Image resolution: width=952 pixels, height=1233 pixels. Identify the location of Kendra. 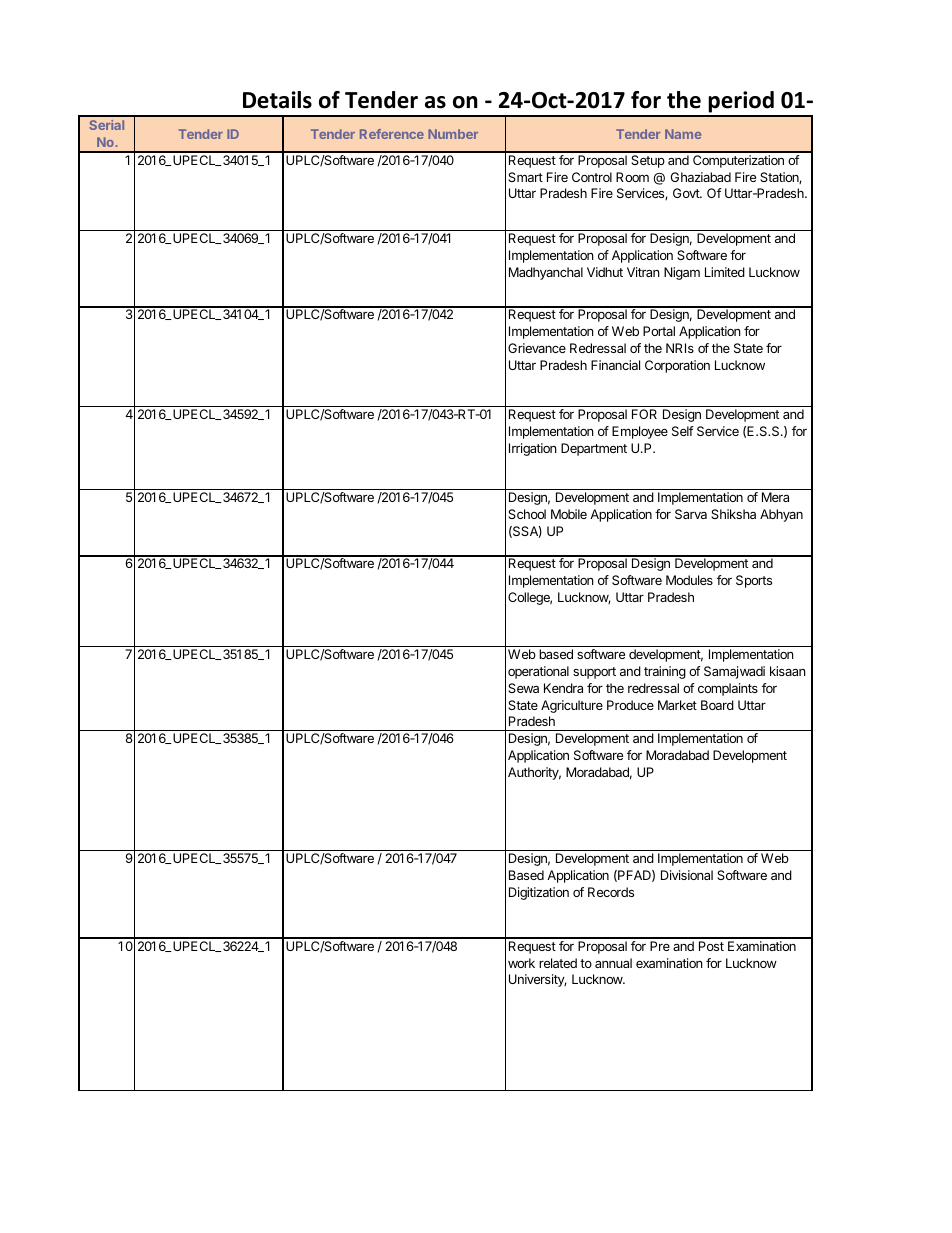
(563, 688).
